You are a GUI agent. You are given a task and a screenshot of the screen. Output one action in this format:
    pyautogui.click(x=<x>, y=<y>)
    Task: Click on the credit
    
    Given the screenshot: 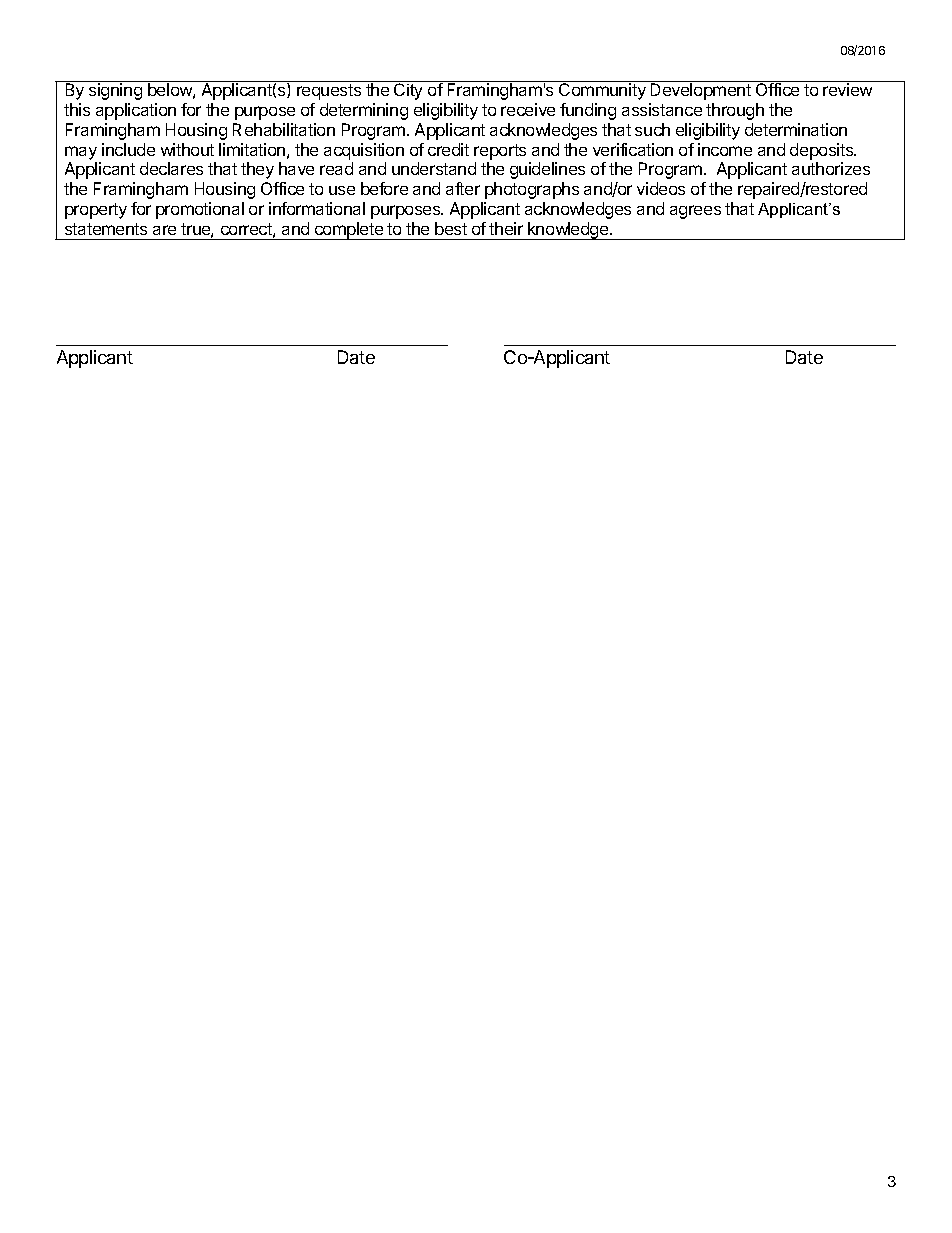 What is the action you would take?
    pyautogui.click(x=448, y=149)
